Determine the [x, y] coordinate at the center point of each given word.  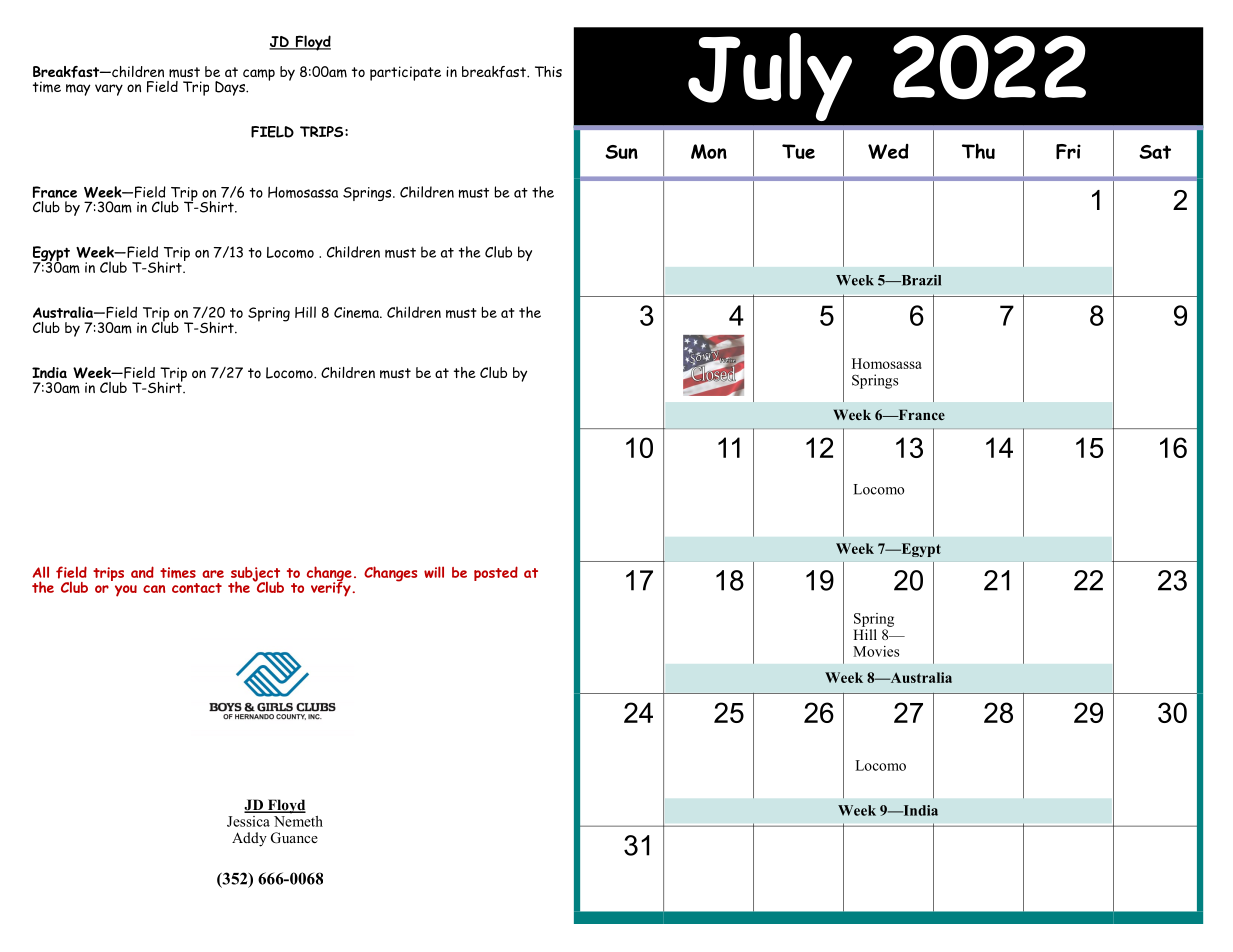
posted [496, 573]
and [142, 572]
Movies [876, 651]
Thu [978, 151]
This [548, 71]
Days [231, 88]
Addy [249, 839]
